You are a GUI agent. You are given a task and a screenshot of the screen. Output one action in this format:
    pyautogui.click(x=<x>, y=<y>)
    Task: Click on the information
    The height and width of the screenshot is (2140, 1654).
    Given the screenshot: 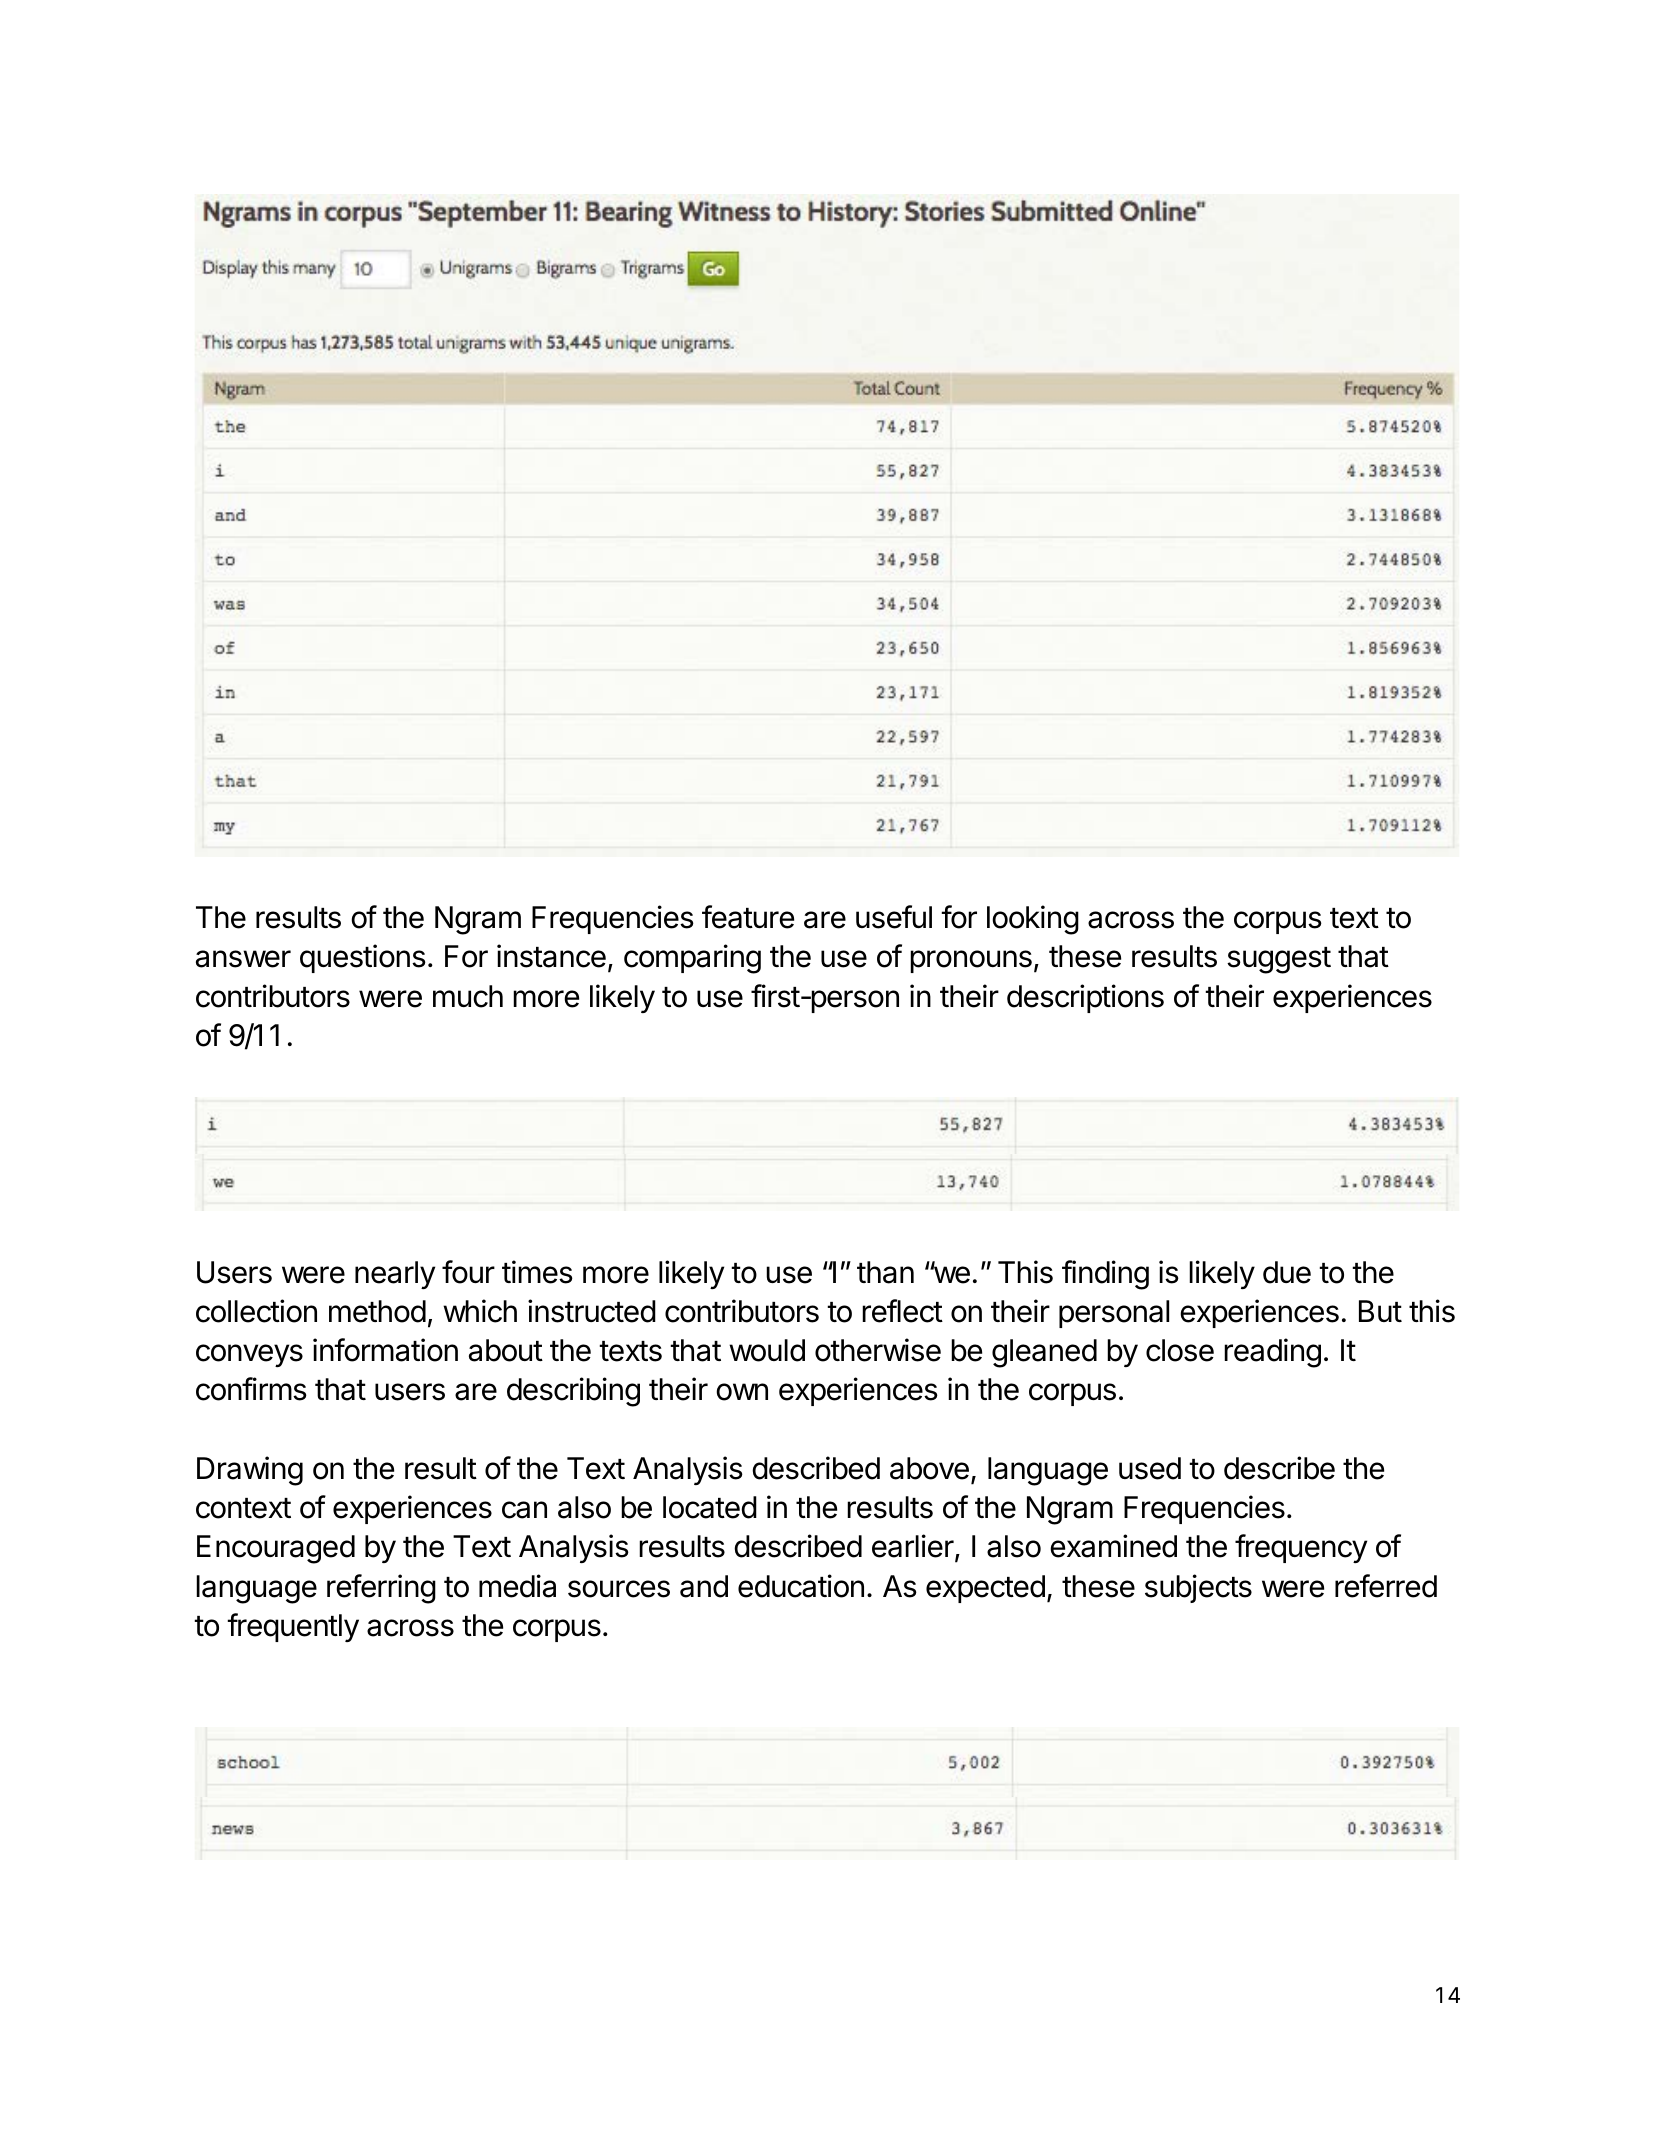 What is the action you would take?
    pyautogui.click(x=385, y=1350)
